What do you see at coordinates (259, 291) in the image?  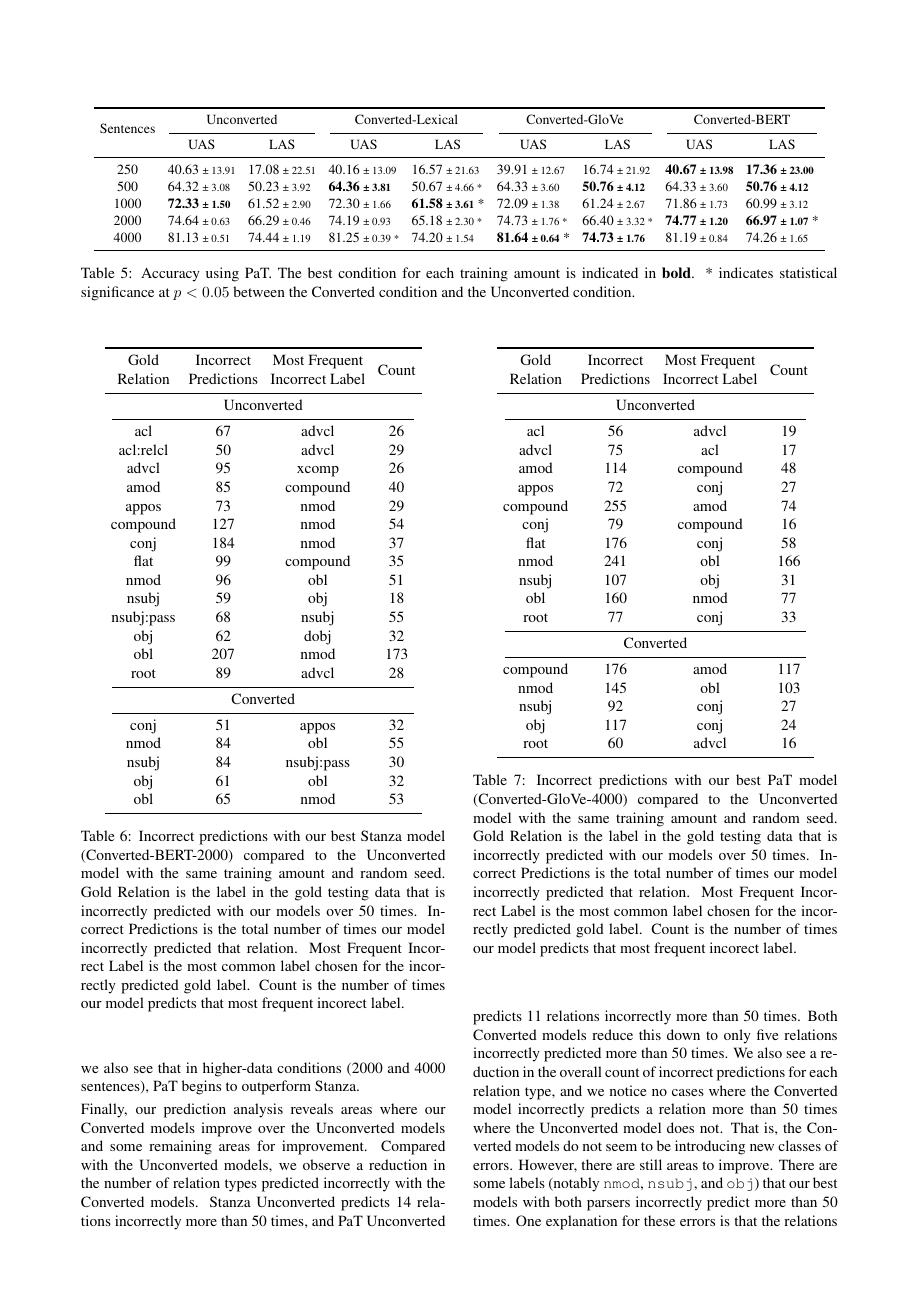 I see `between` at bounding box center [259, 291].
